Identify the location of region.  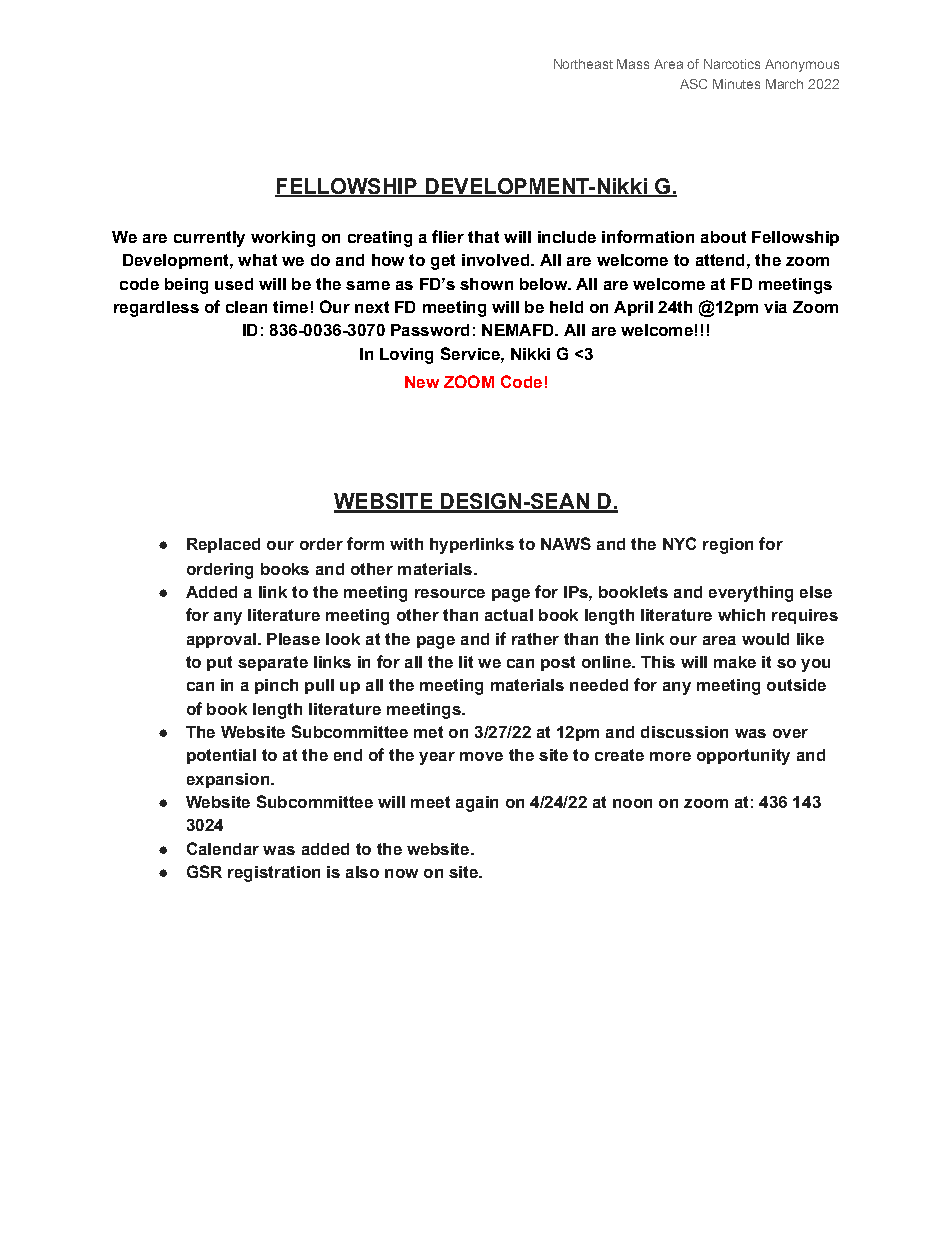
(728, 546).
